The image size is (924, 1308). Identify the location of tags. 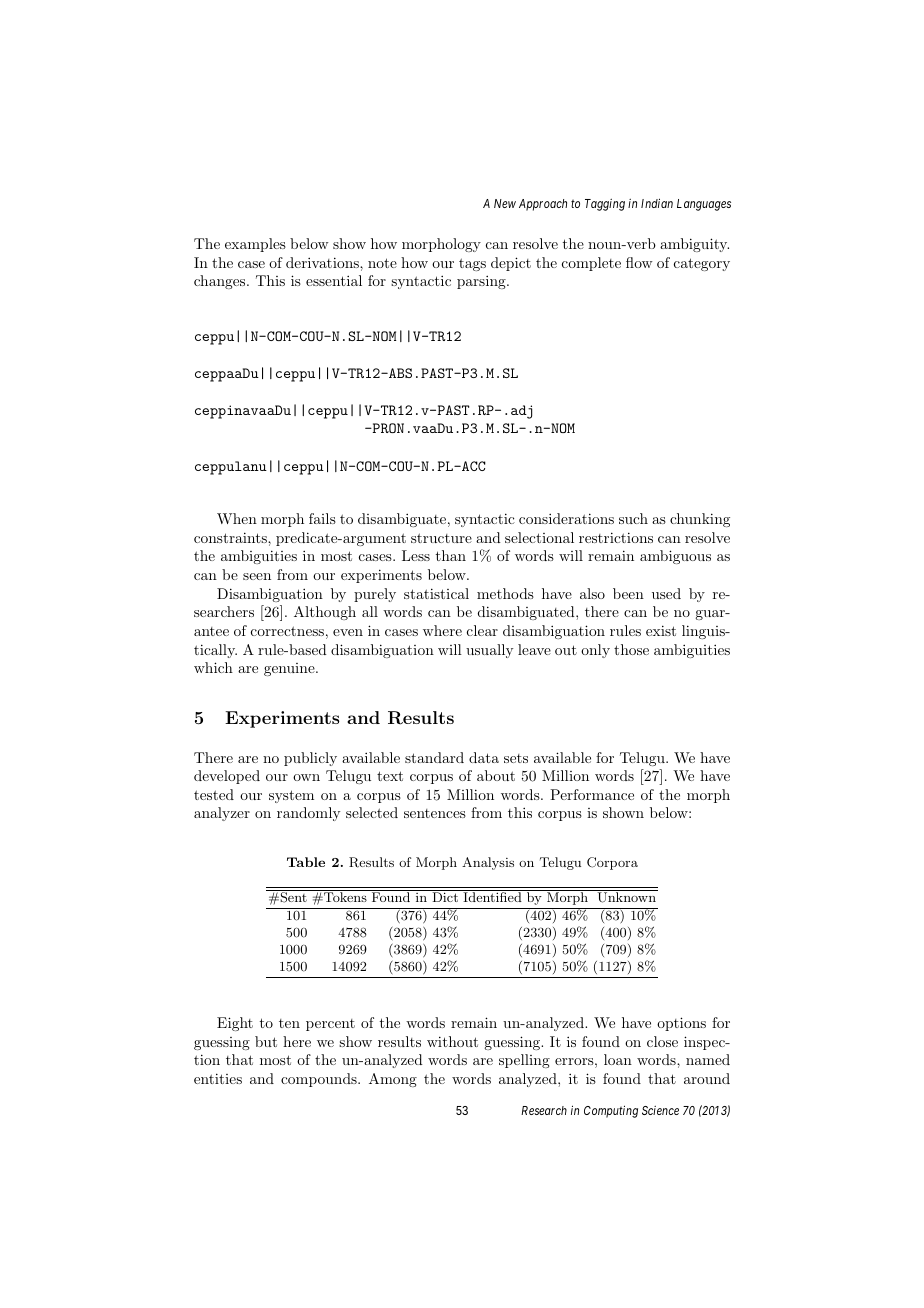
(472, 264).
